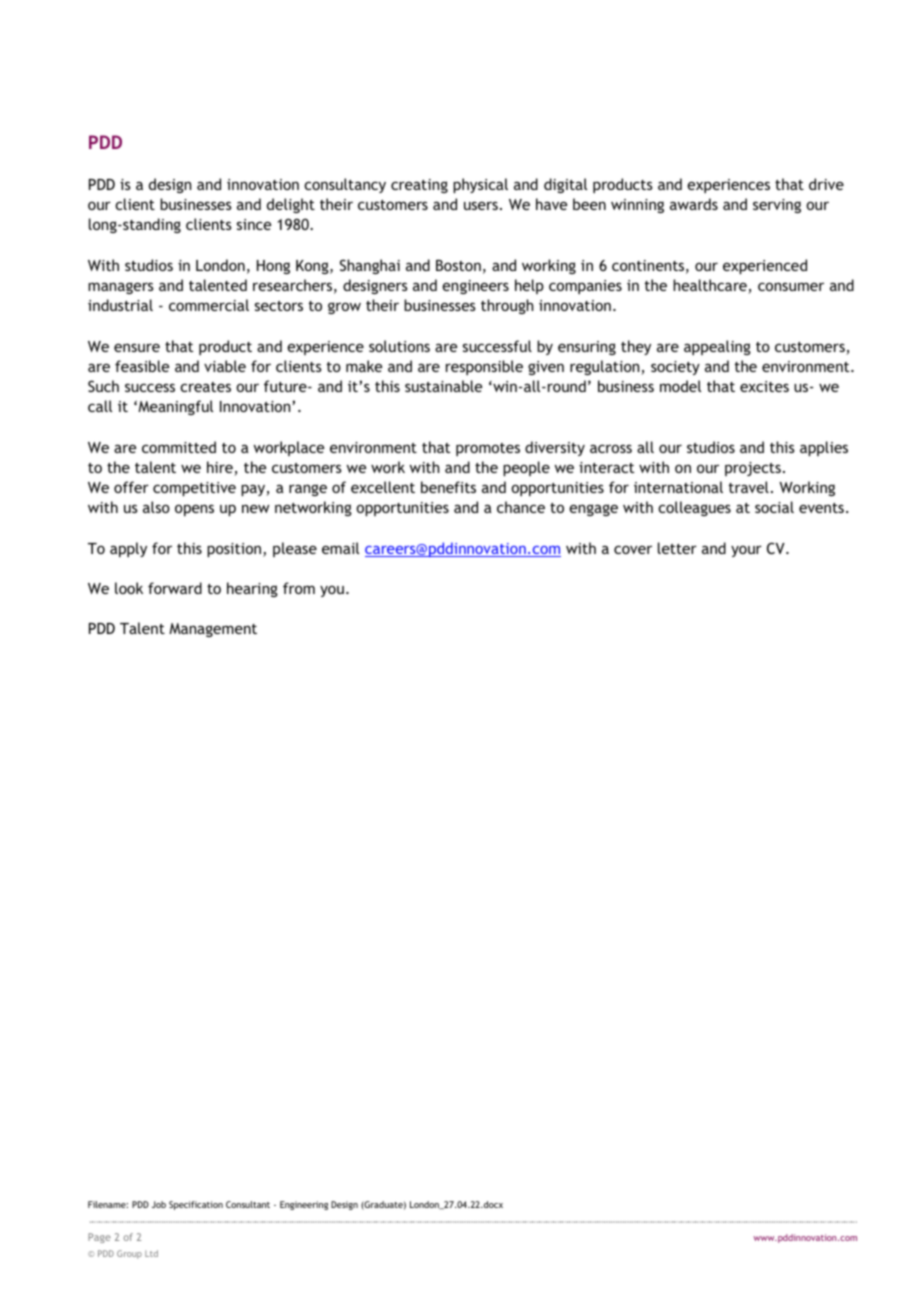  What do you see at coordinates (481, 205) in the screenshot?
I see `users` at bounding box center [481, 205].
